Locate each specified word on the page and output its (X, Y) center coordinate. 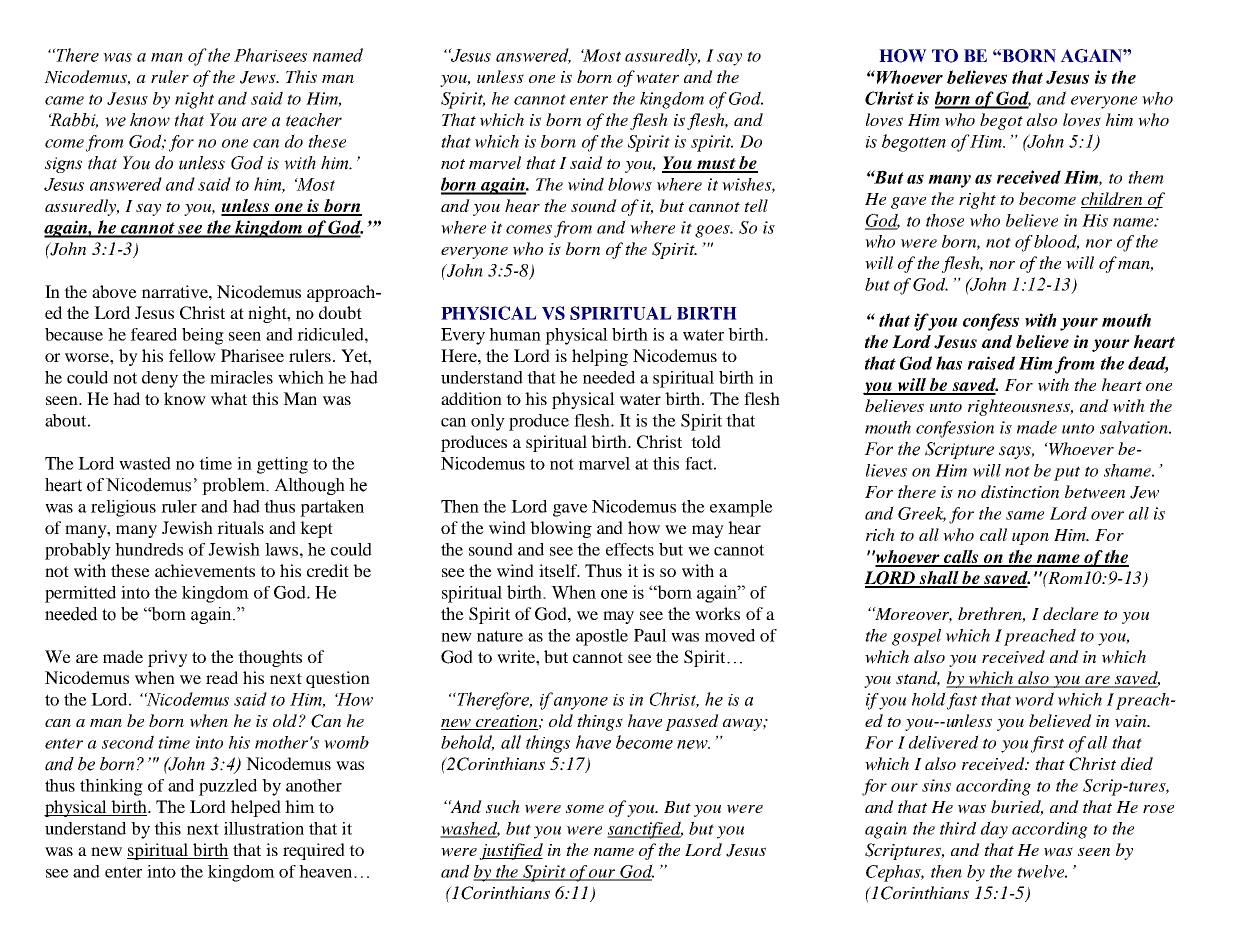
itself (559, 570)
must (716, 165)
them (1146, 177)
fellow (192, 355)
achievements (205, 570)
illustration (264, 828)
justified (511, 851)
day (994, 830)
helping (600, 357)
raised (991, 363)
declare (1070, 613)
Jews (259, 77)
